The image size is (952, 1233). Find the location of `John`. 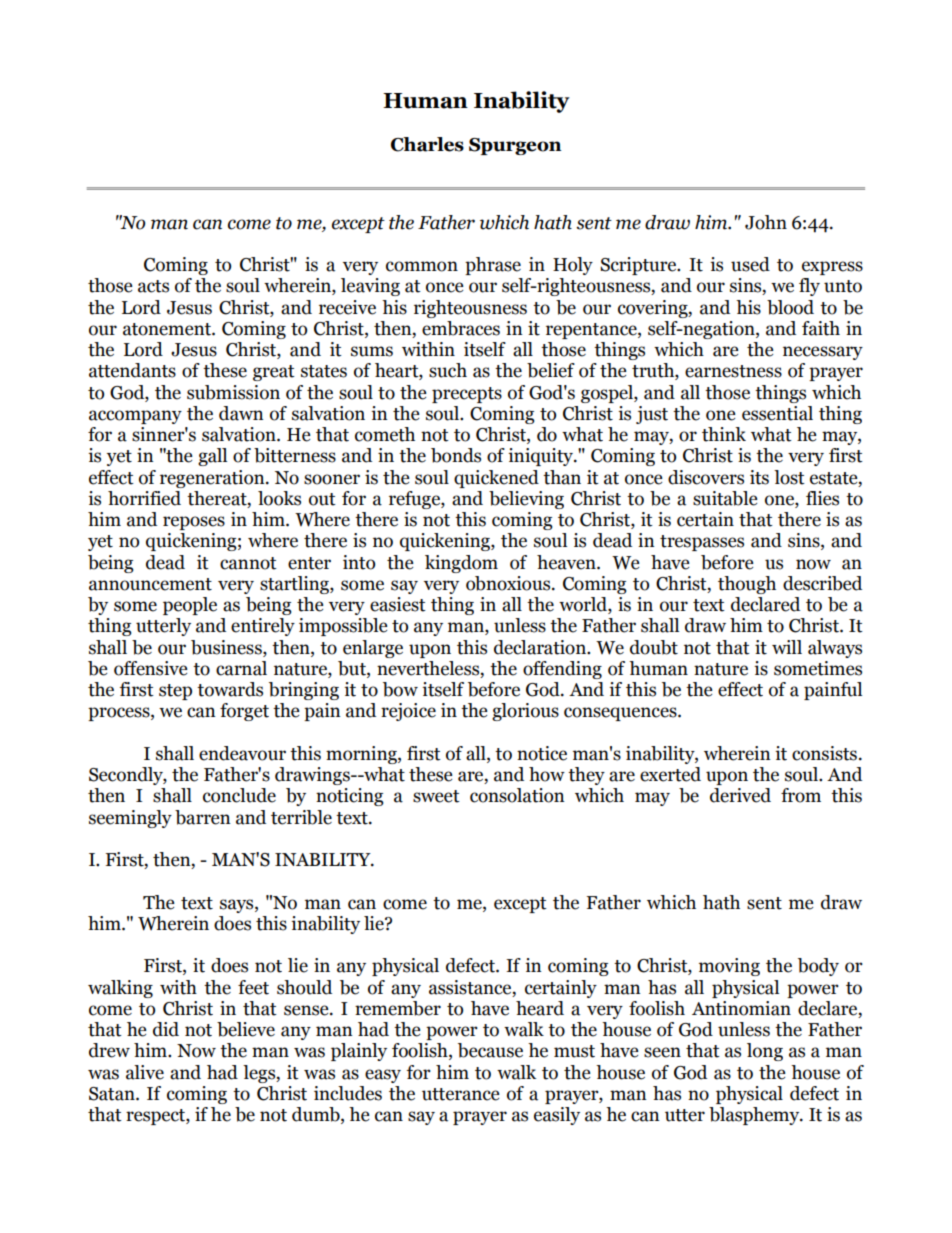

John is located at coordinates (766, 222).
